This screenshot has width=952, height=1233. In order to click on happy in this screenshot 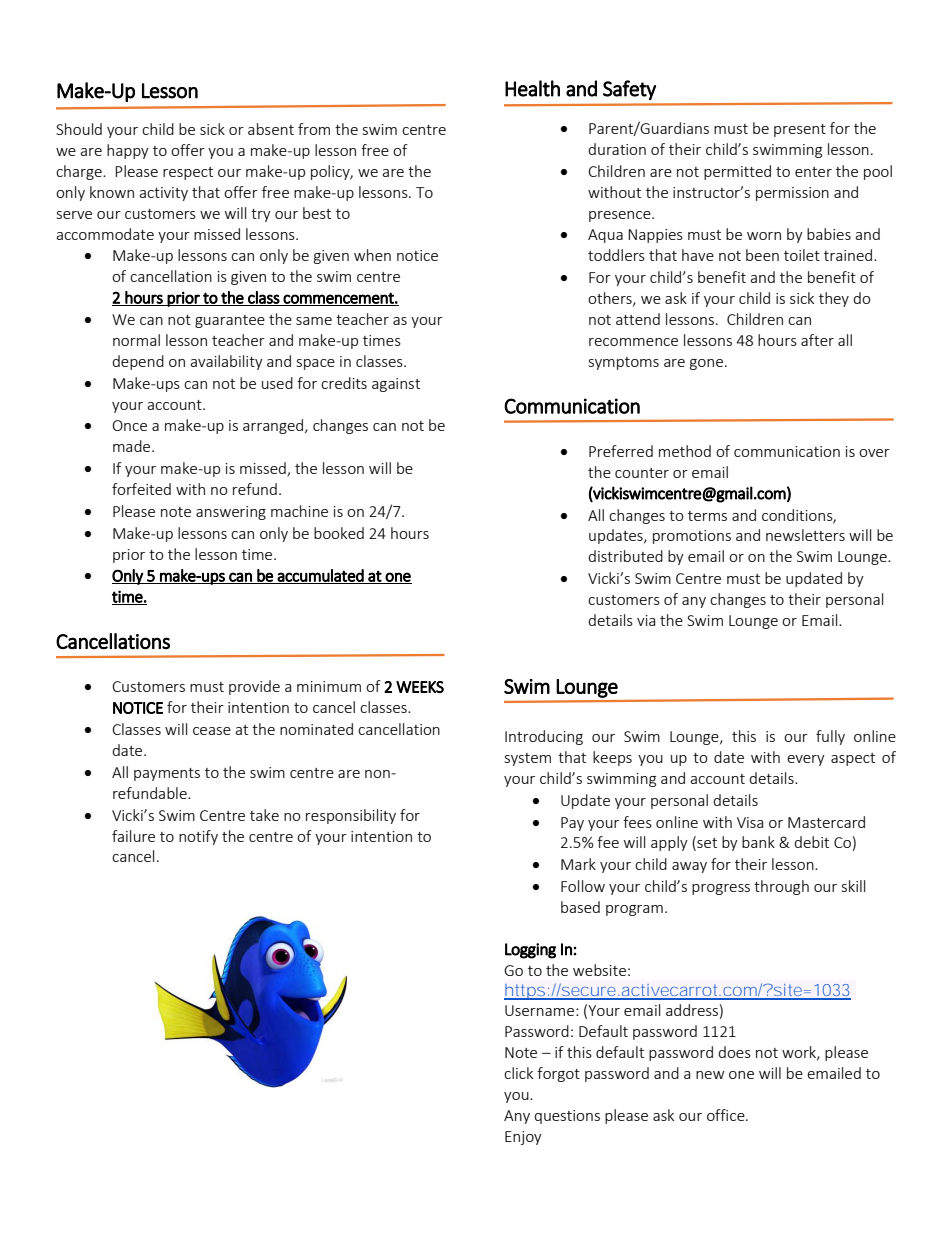, I will do `click(128, 151)`.
